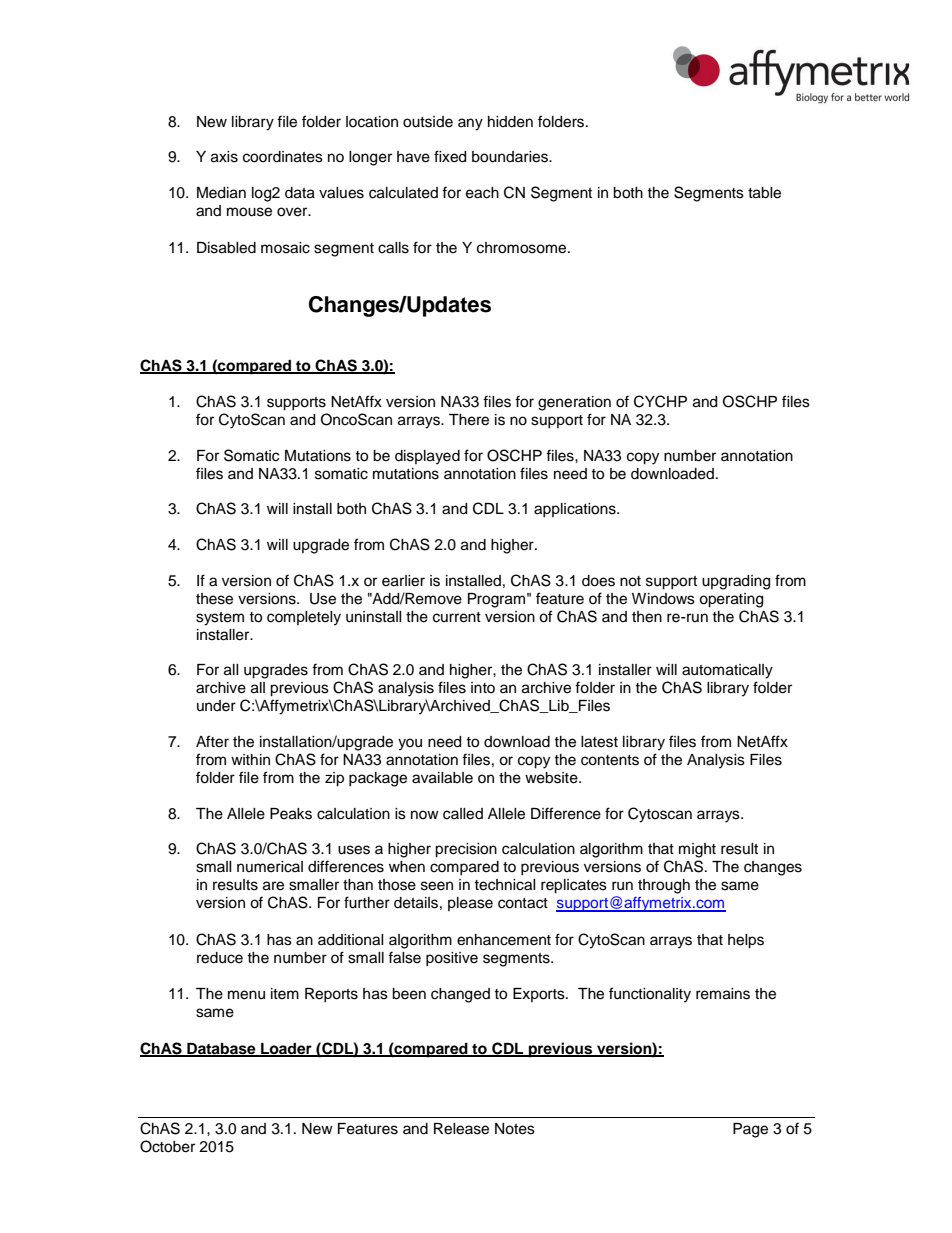 This screenshot has height=1233, width=952. What do you see at coordinates (220, 619) in the screenshot?
I see `system` at bounding box center [220, 619].
